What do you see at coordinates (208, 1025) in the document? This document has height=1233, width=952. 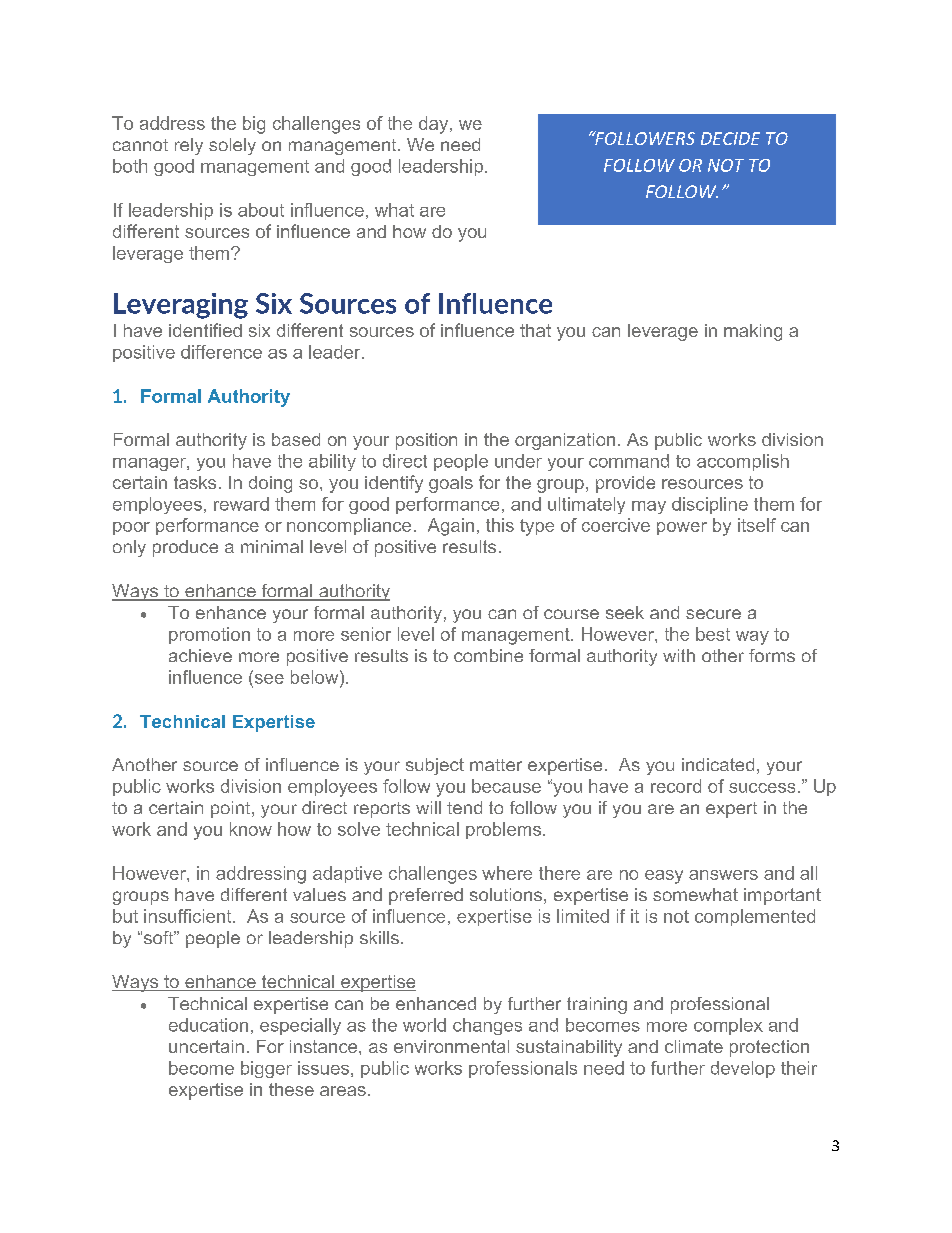 I see `education` at bounding box center [208, 1025].
